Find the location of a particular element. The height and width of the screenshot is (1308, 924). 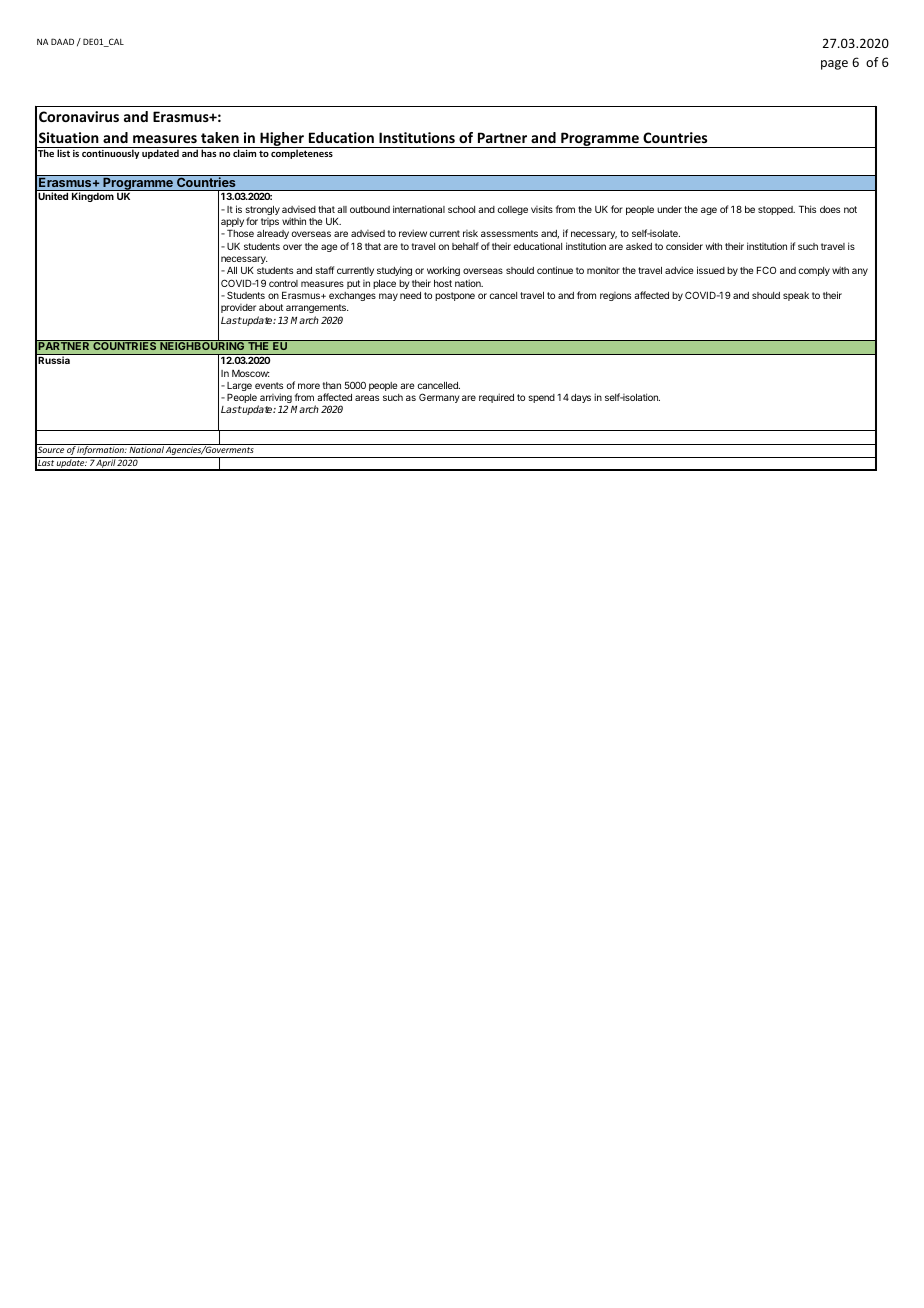

Those is located at coordinates (240, 233).
